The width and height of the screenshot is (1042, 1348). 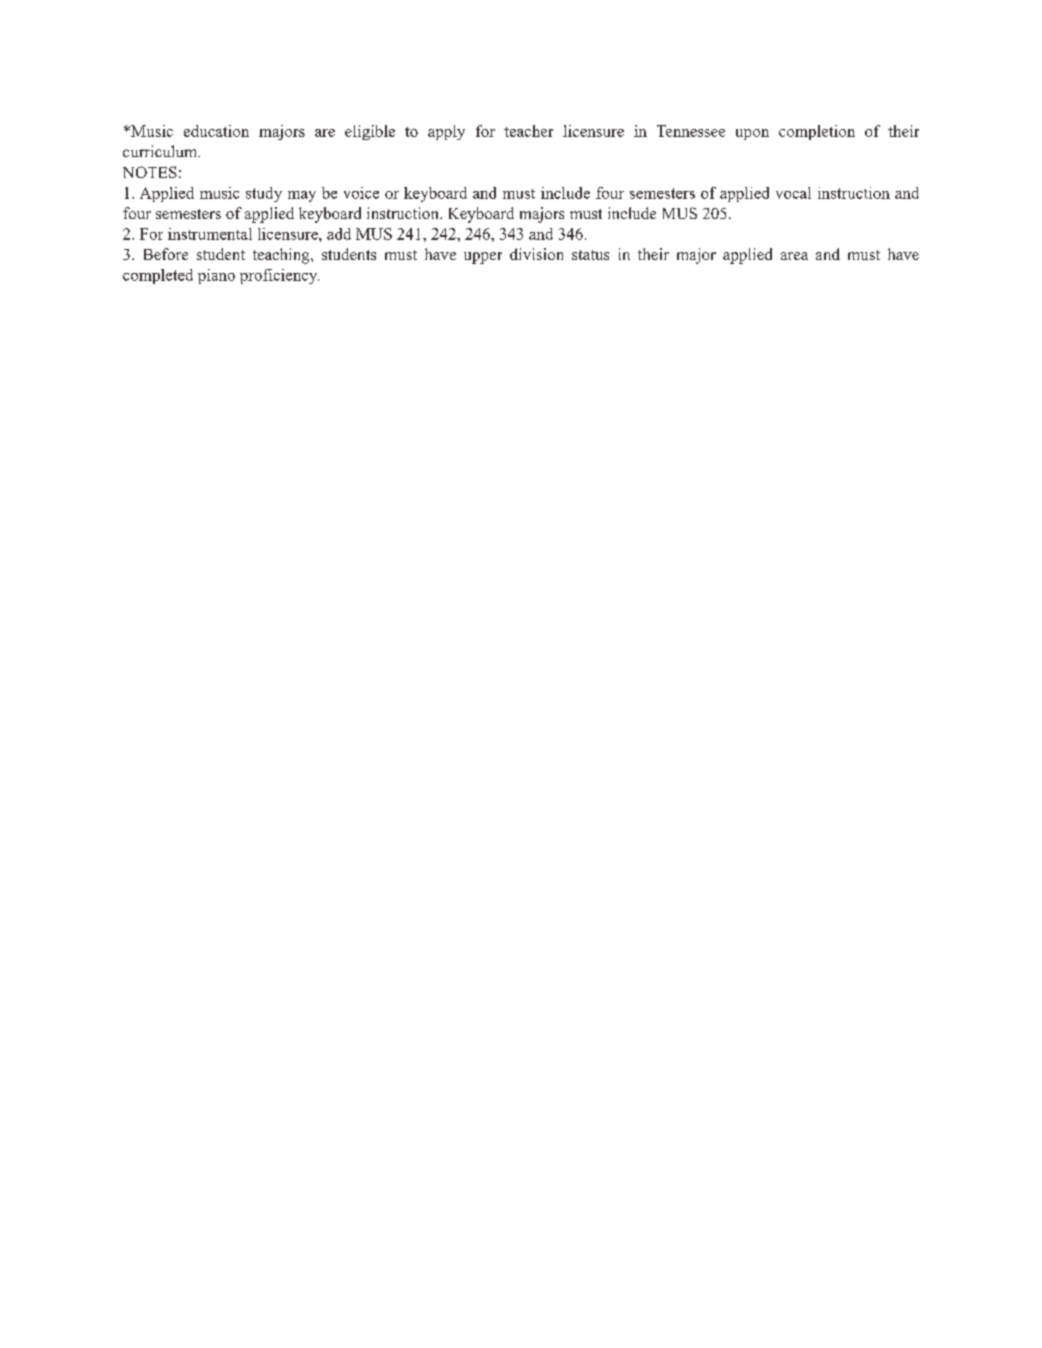 What do you see at coordinates (216, 131) in the screenshot?
I see `education` at bounding box center [216, 131].
